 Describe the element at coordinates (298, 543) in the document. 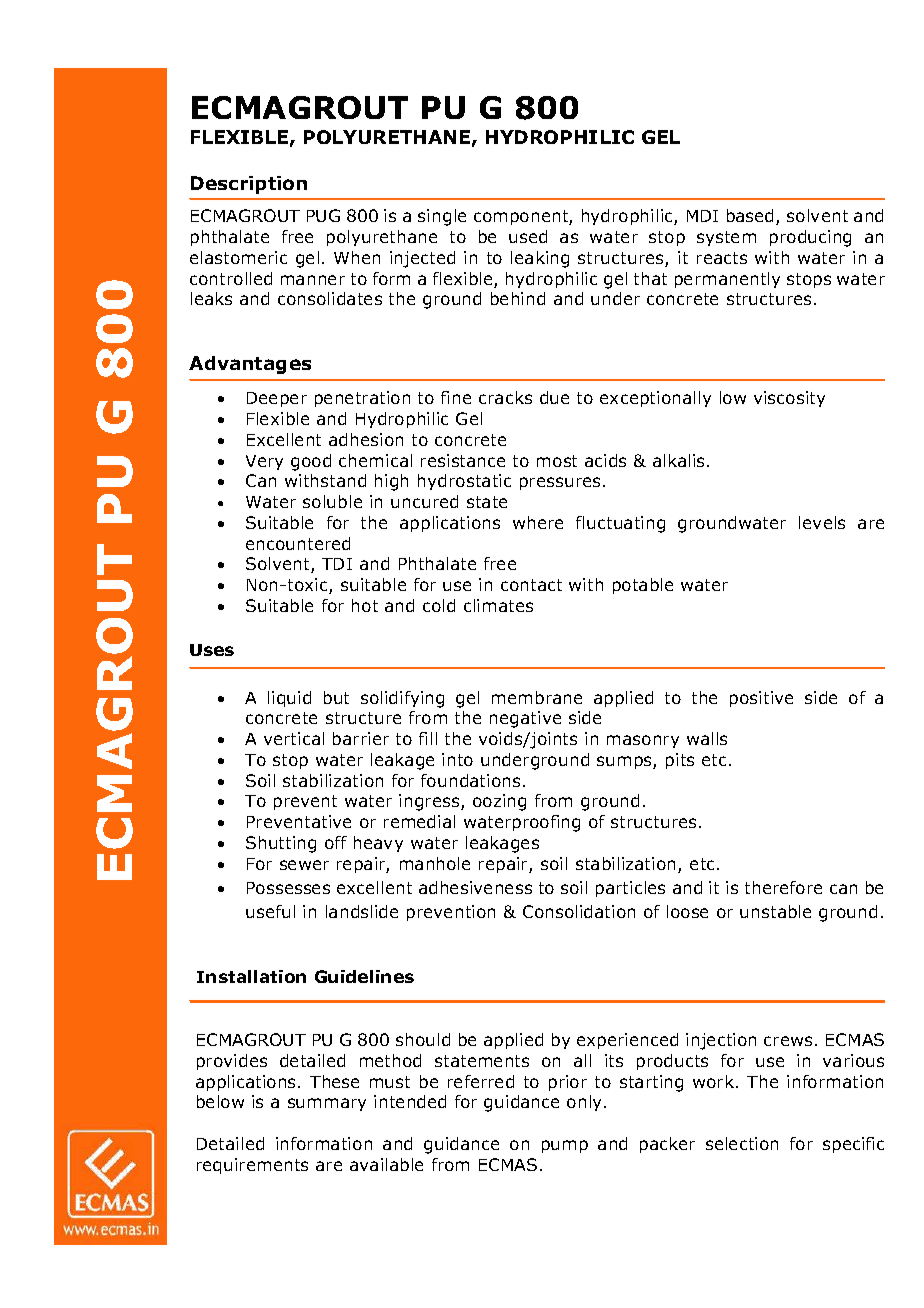

I see `encountered` at that location.
